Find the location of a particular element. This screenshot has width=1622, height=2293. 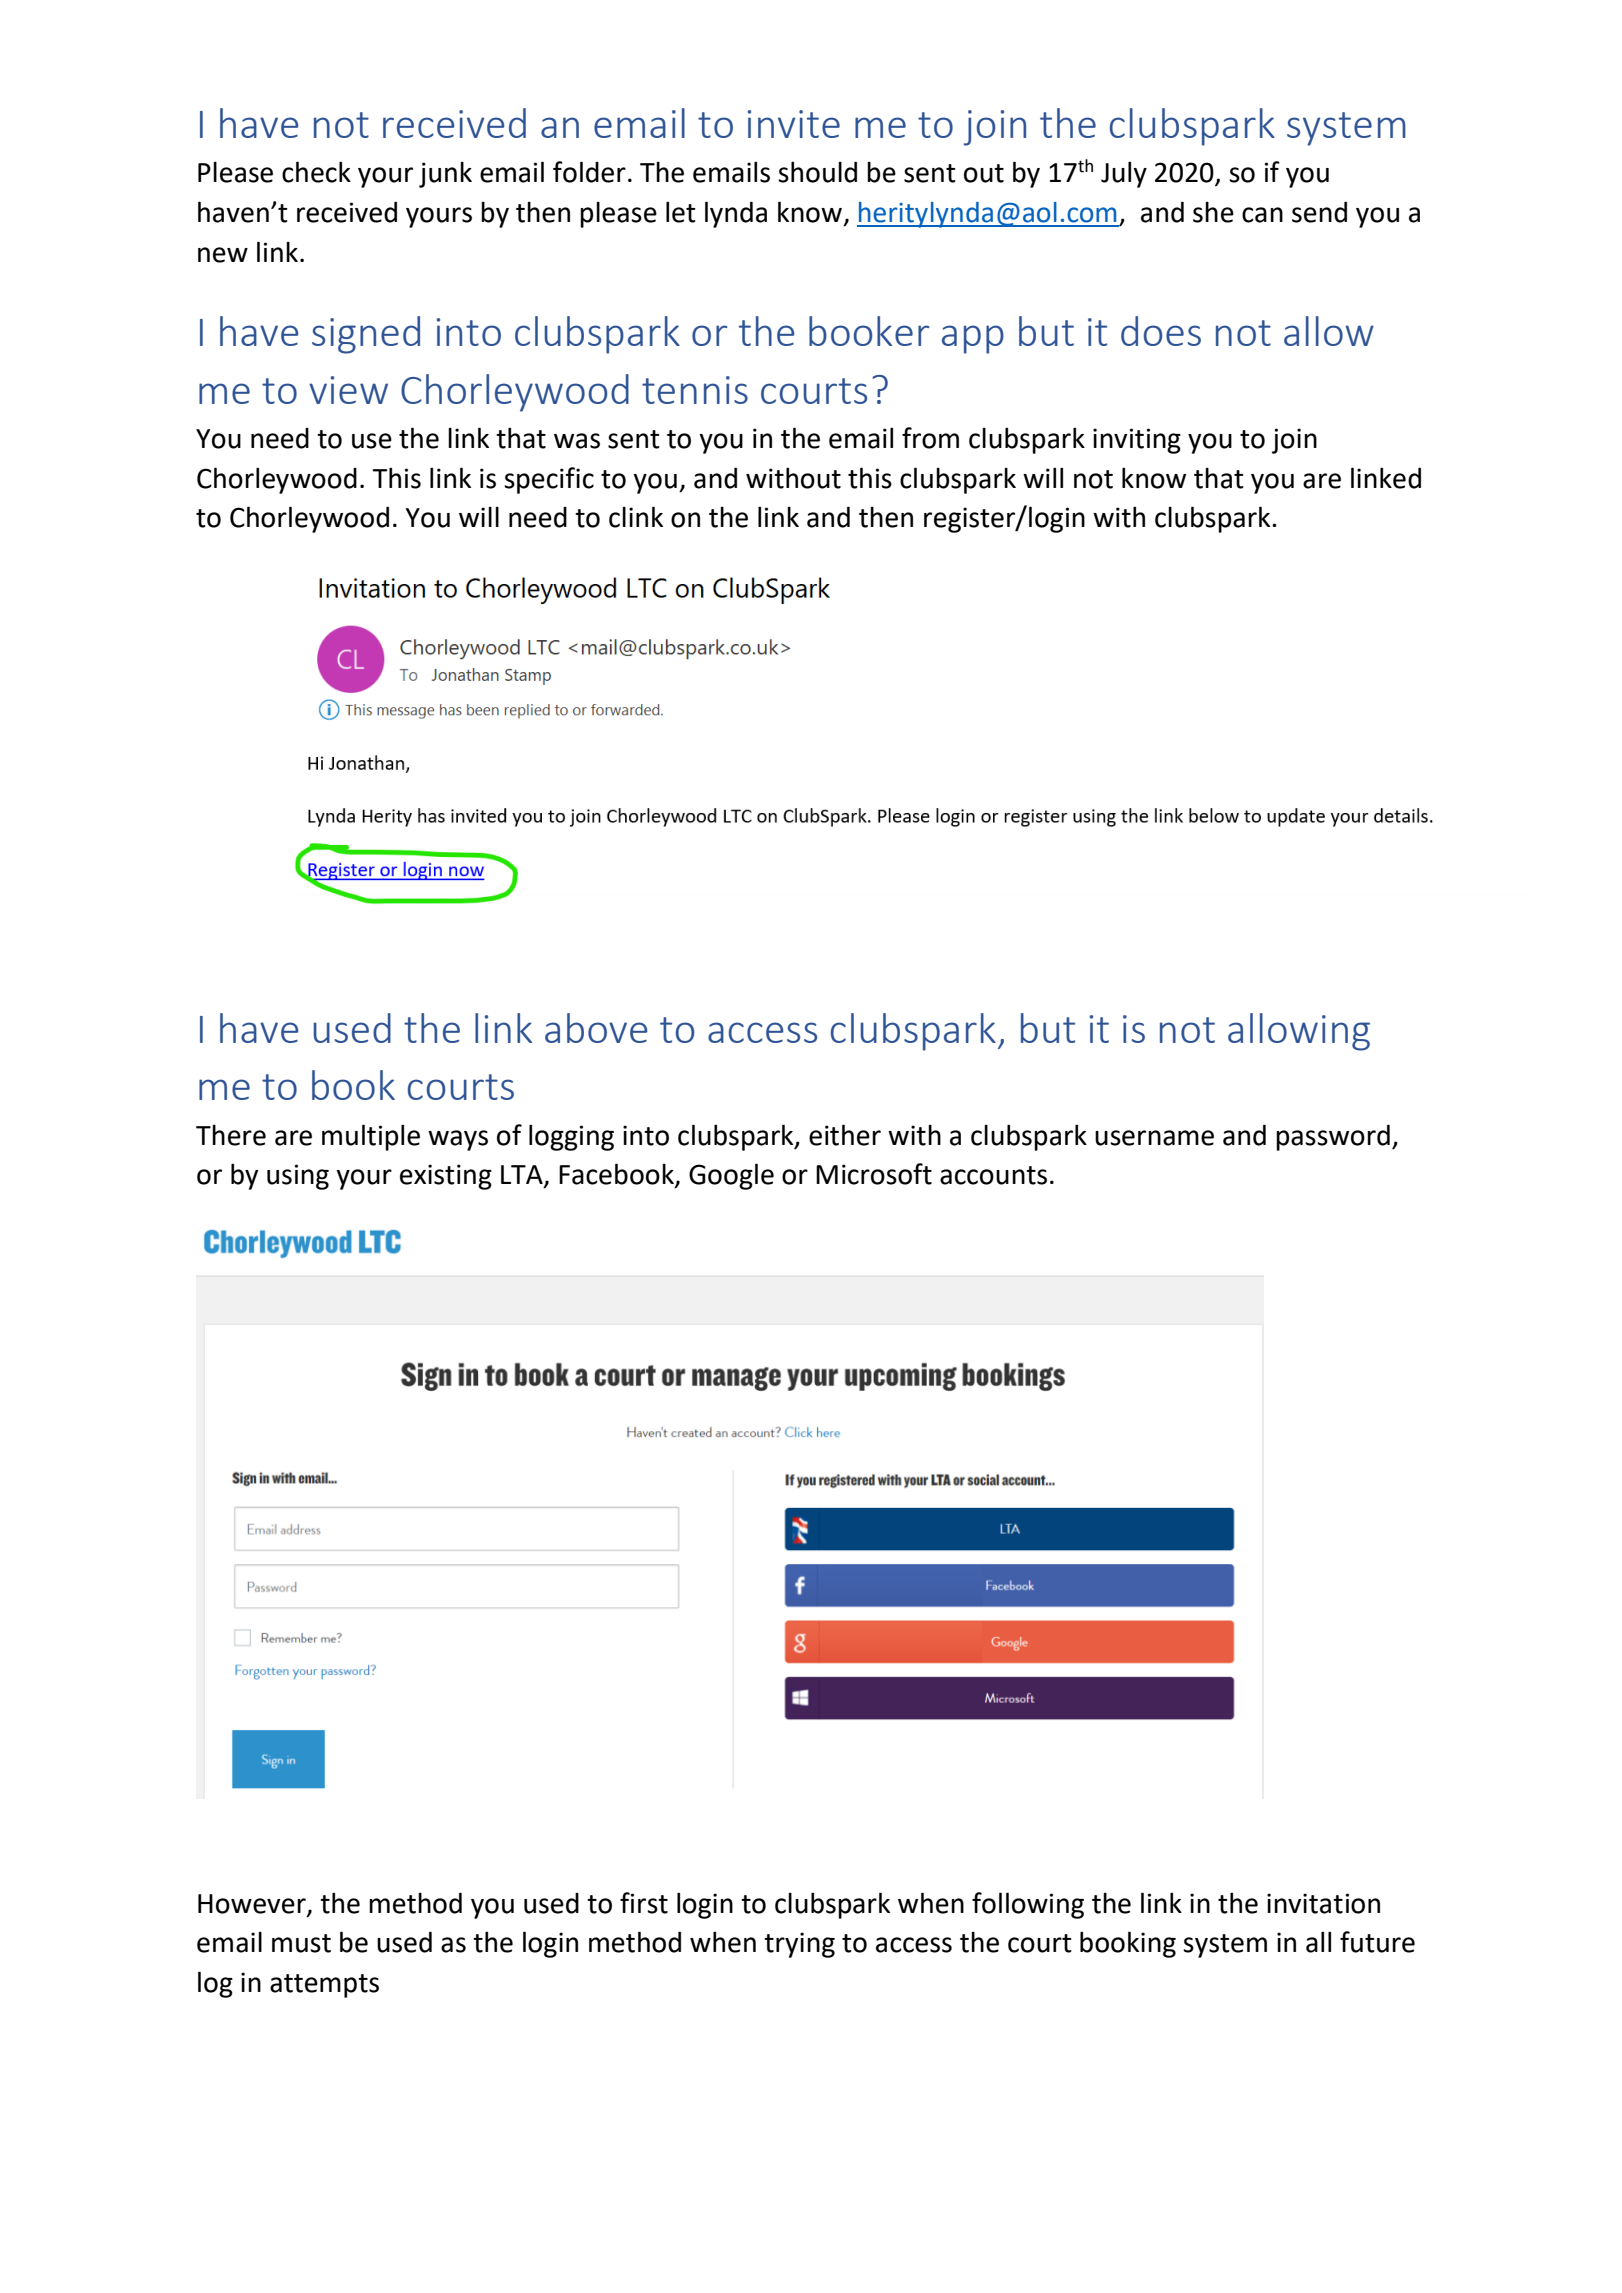

specific is located at coordinates (549, 480).
